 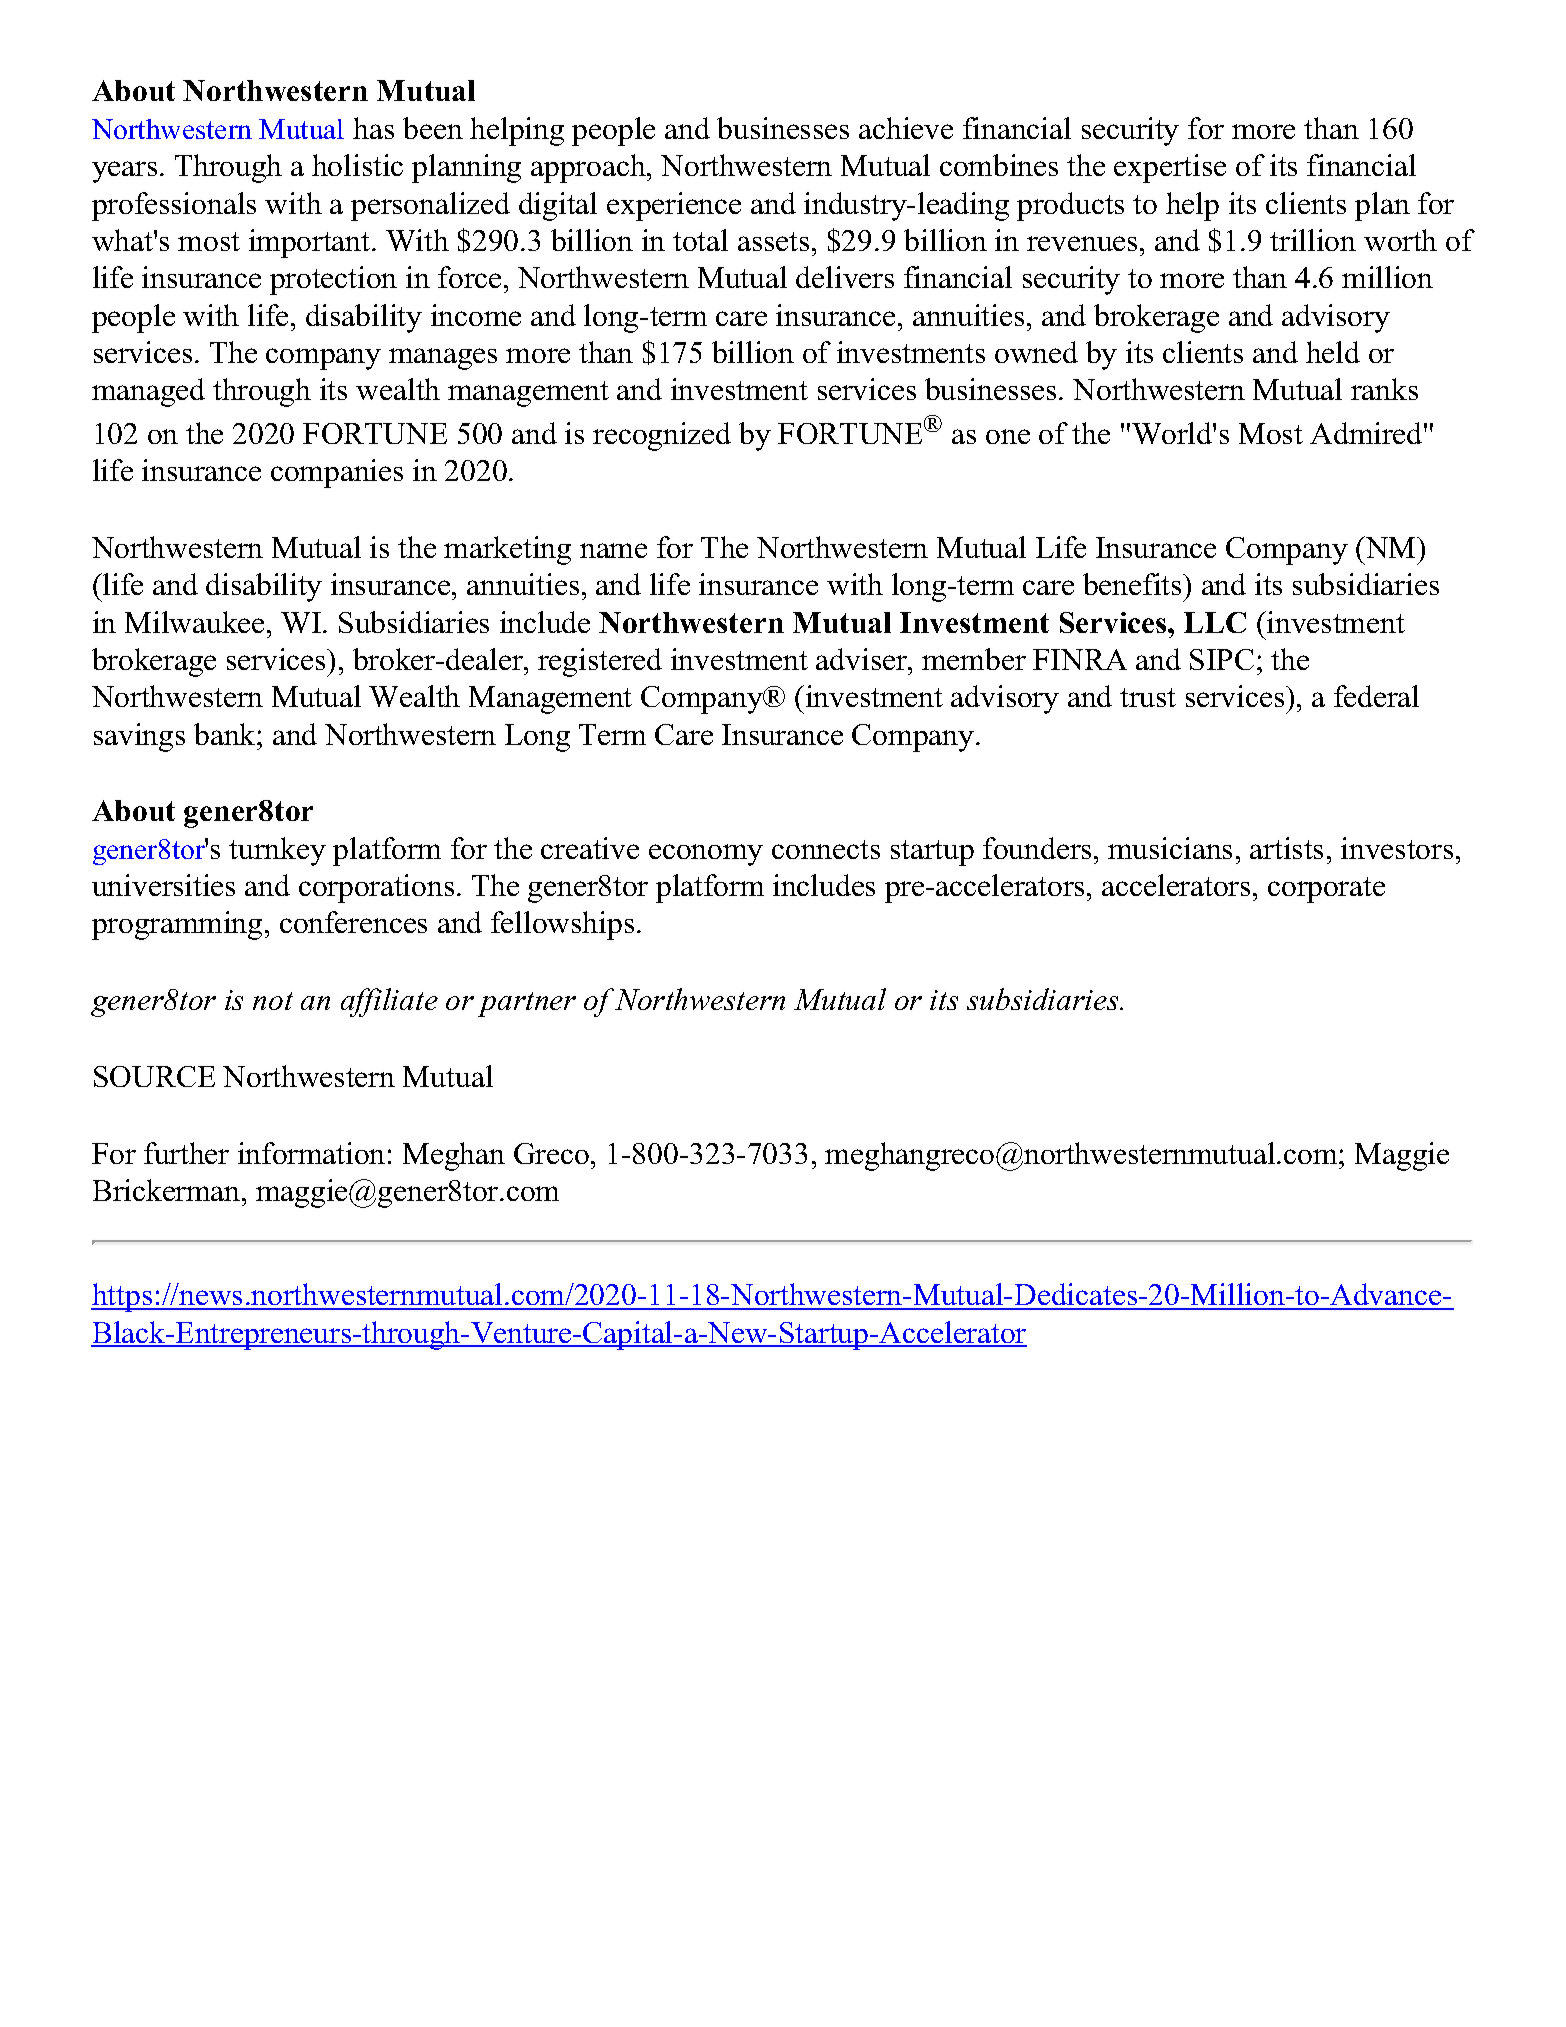 What do you see at coordinates (674, 206) in the document?
I see `experience` at bounding box center [674, 206].
